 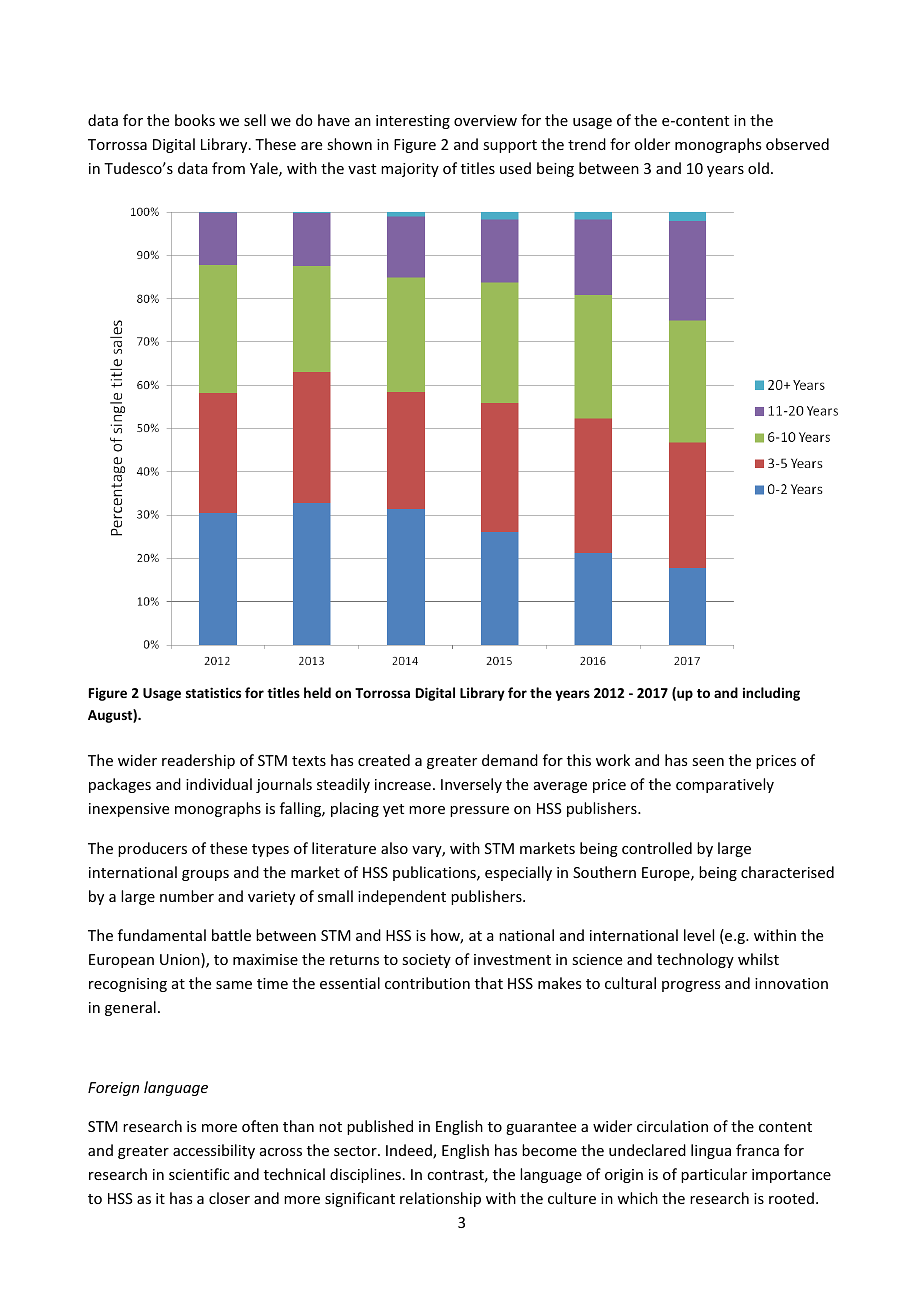 What do you see at coordinates (479, 811) in the screenshot?
I see `pressure` at bounding box center [479, 811].
